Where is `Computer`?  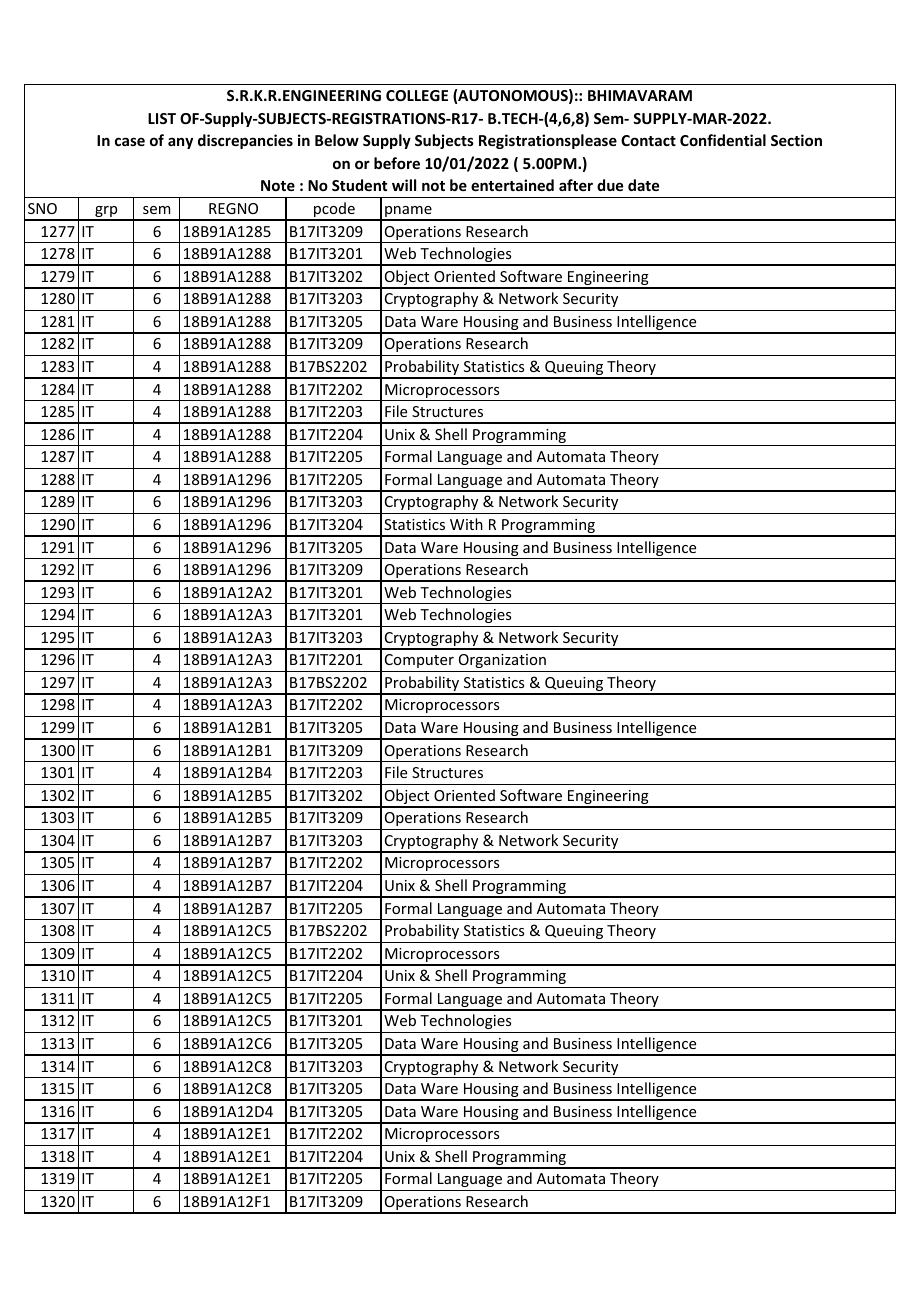 Computer is located at coordinates (419, 661).
